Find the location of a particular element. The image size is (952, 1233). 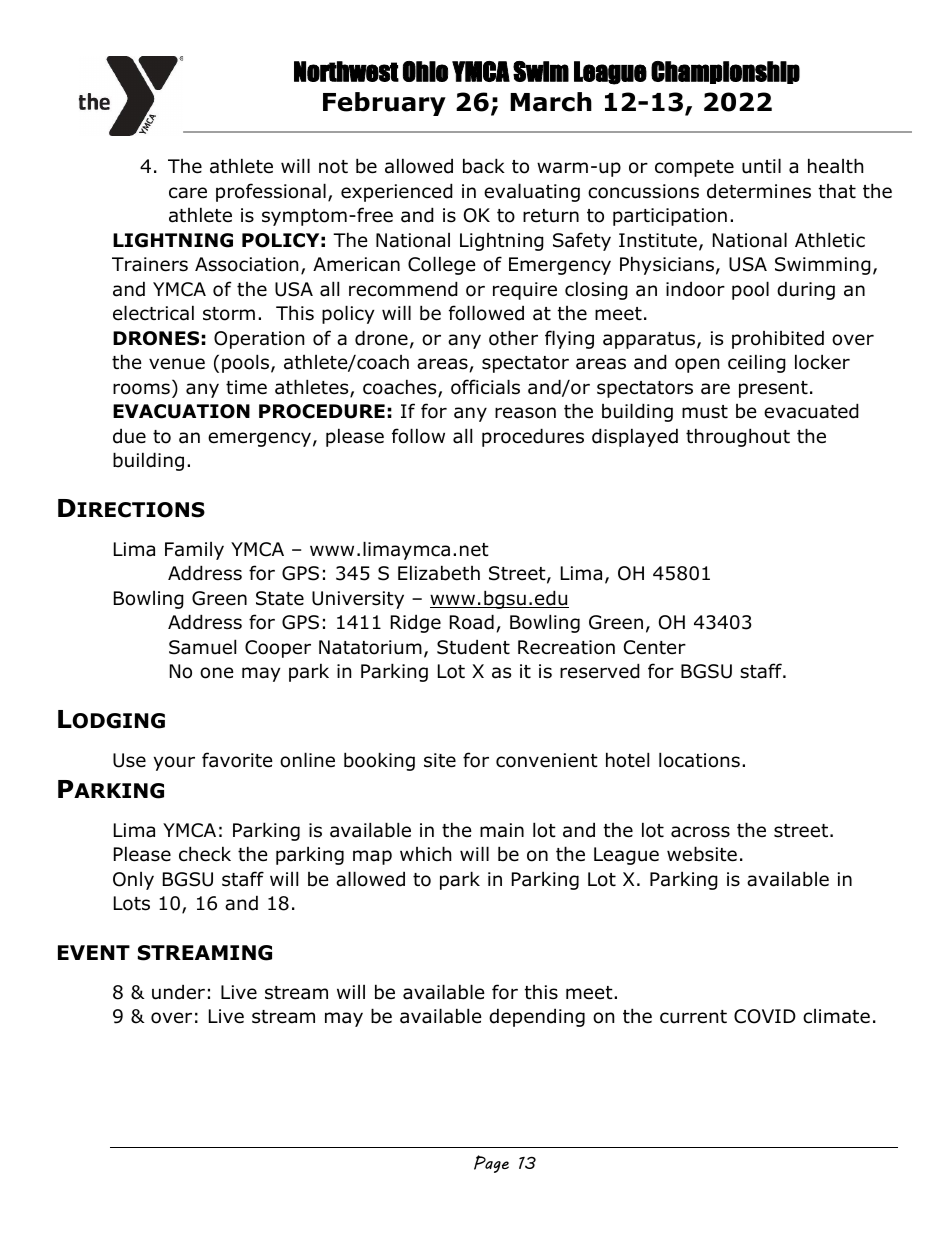

your is located at coordinates (174, 763).
